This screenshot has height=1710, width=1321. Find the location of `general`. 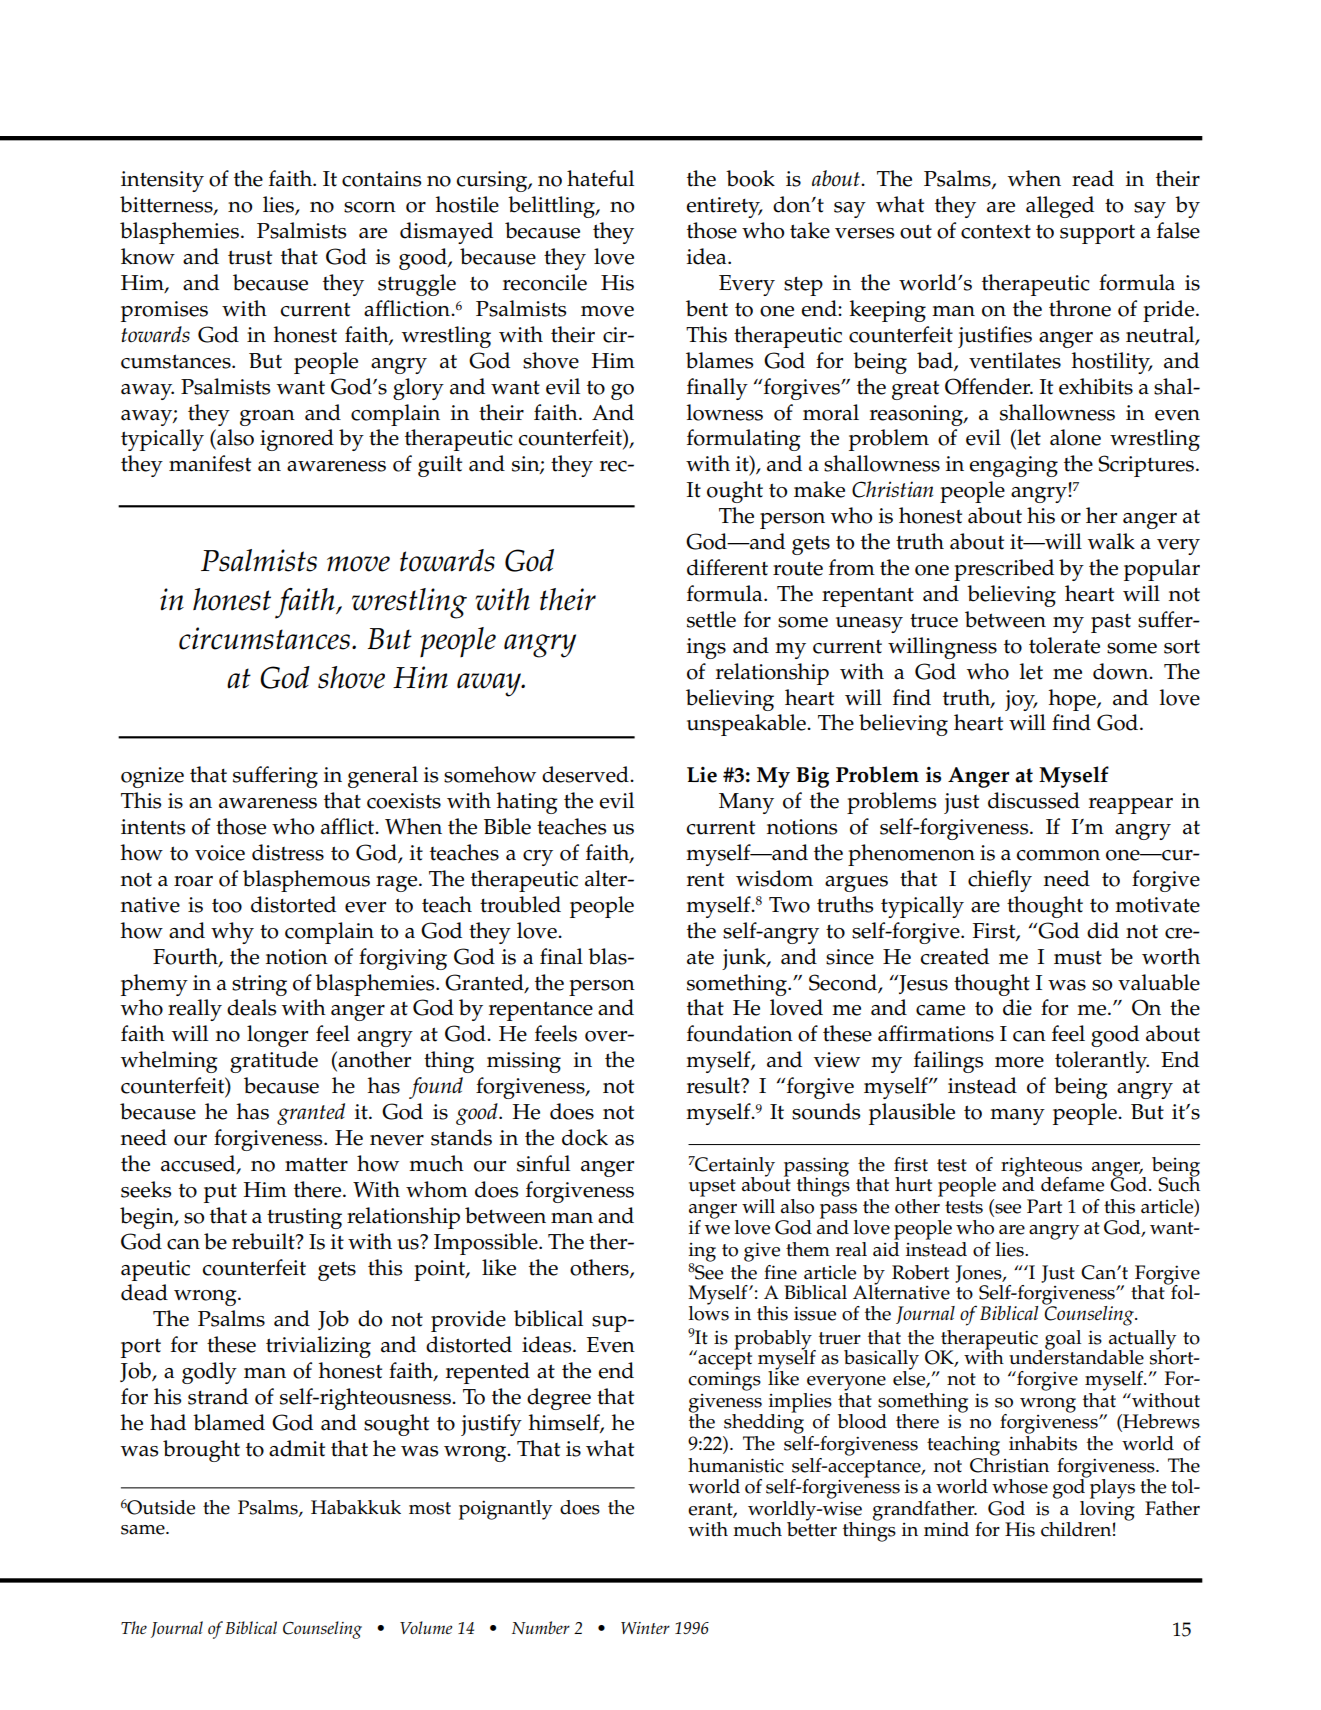

general is located at coordinates (383, 777).
